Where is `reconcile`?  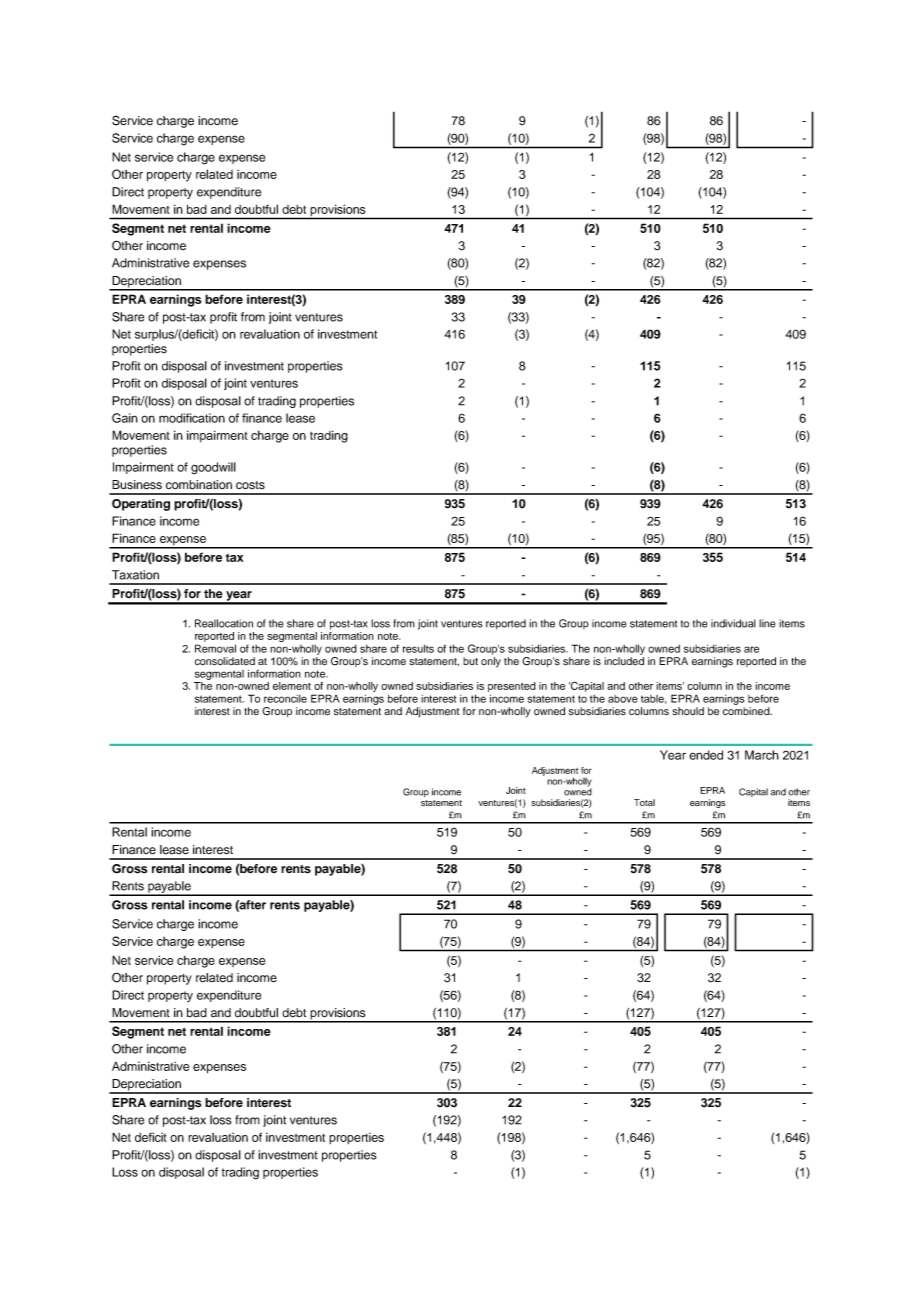
reconcile is located at coordinates (285, 699).
